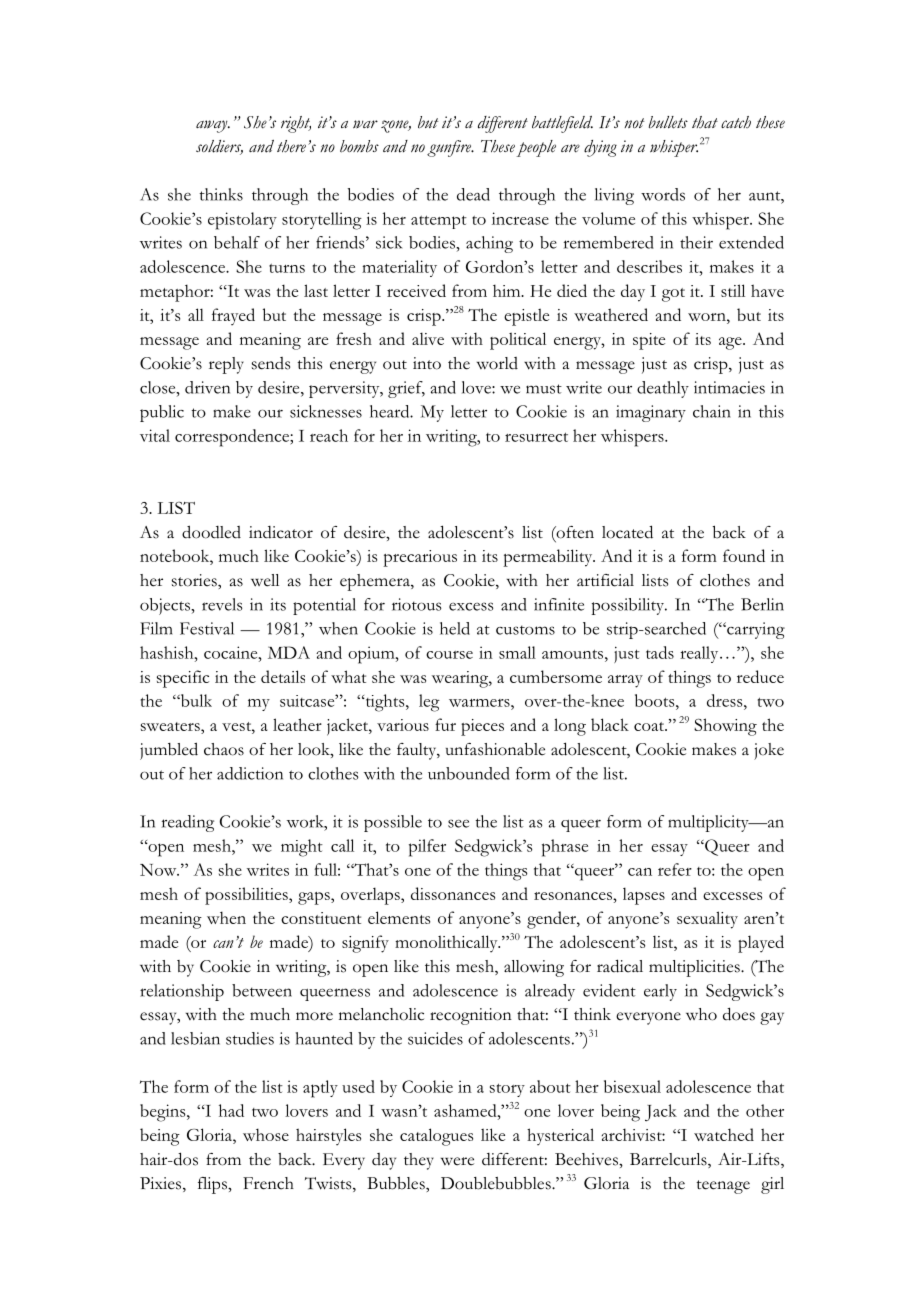 The image size is (924, 1308). Describe the element at coordinates (449, 655) in the page. I see `course` at that location.
